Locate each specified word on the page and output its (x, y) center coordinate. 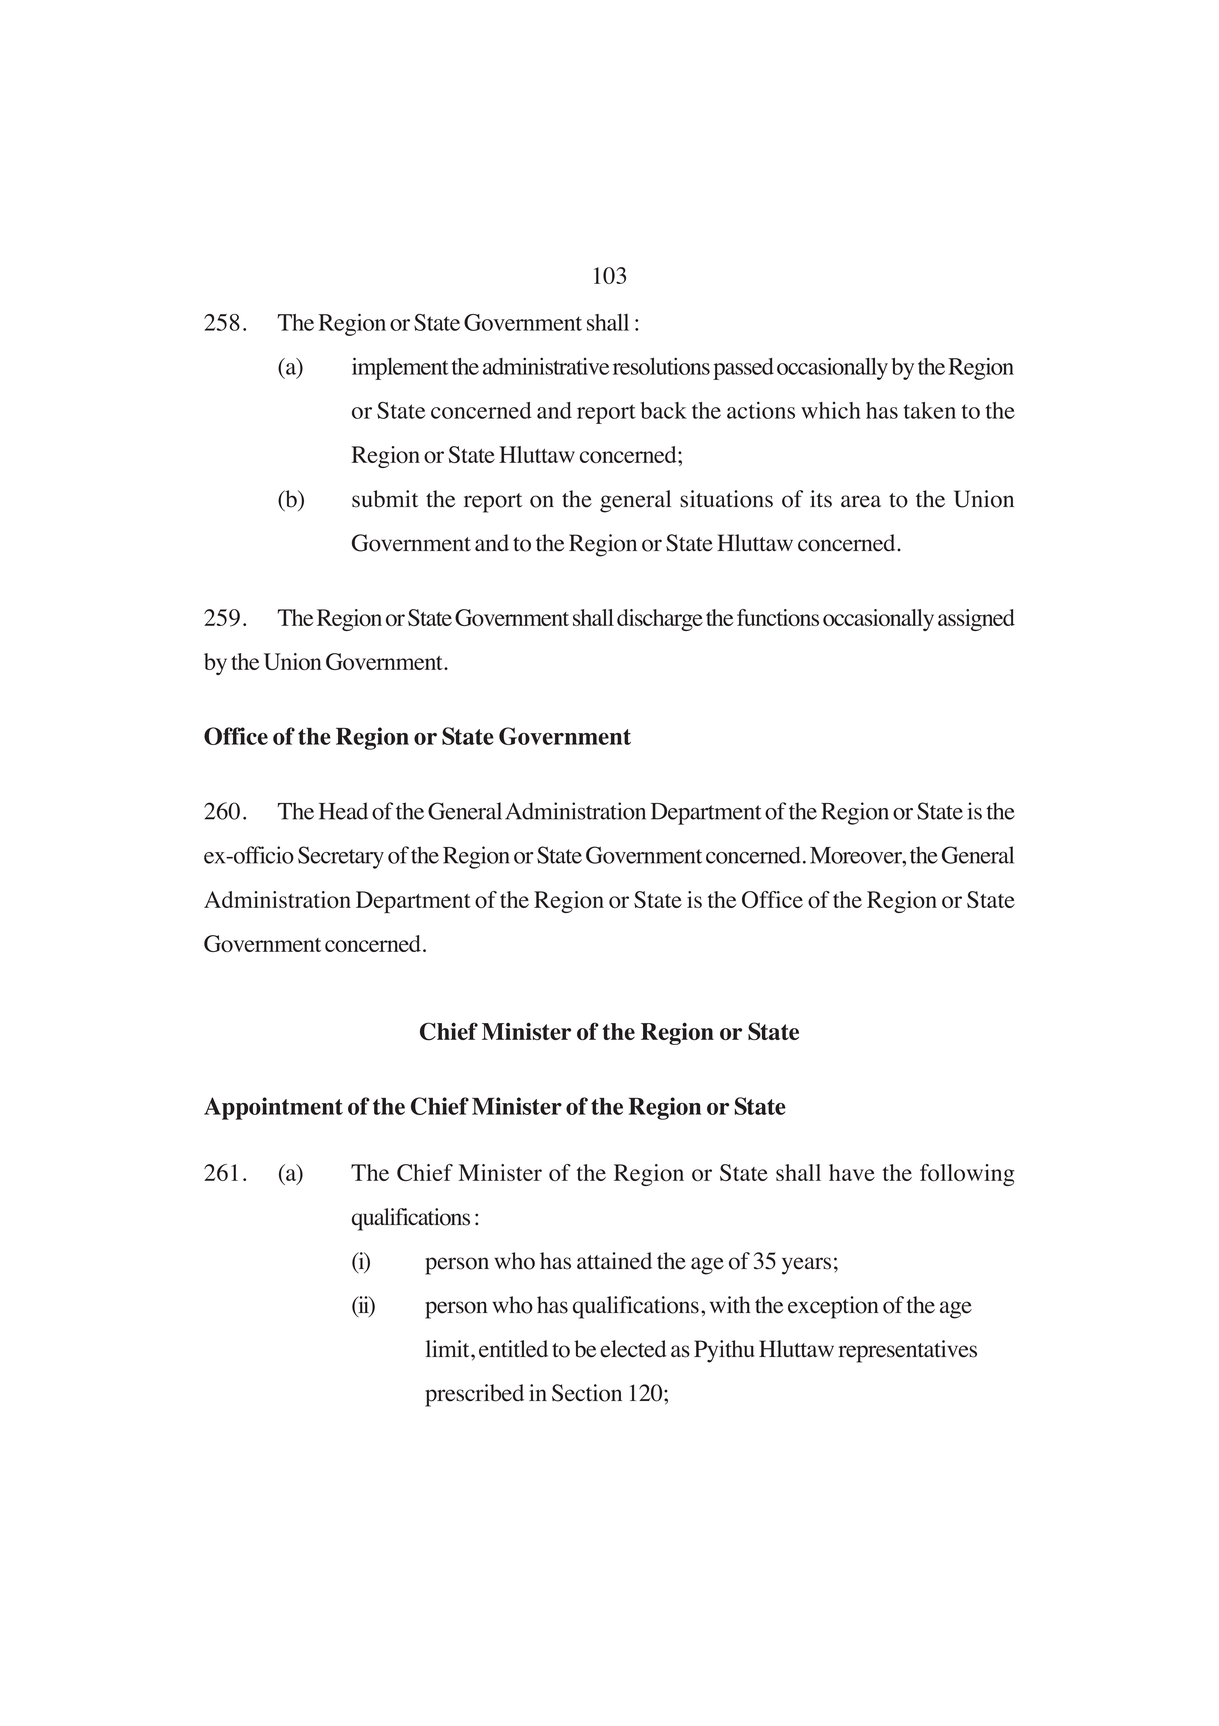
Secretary (341, 857)
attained (614, 1261)
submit (385, 499)
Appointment (273, 1108)
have (852, 1172)
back (664, 410)
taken (930, 410)
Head (343, 811)
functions (778, 617)
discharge (660, 620)
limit (449, 1349)
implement (400, 368)
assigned (976, 620)
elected (633, 1349)
